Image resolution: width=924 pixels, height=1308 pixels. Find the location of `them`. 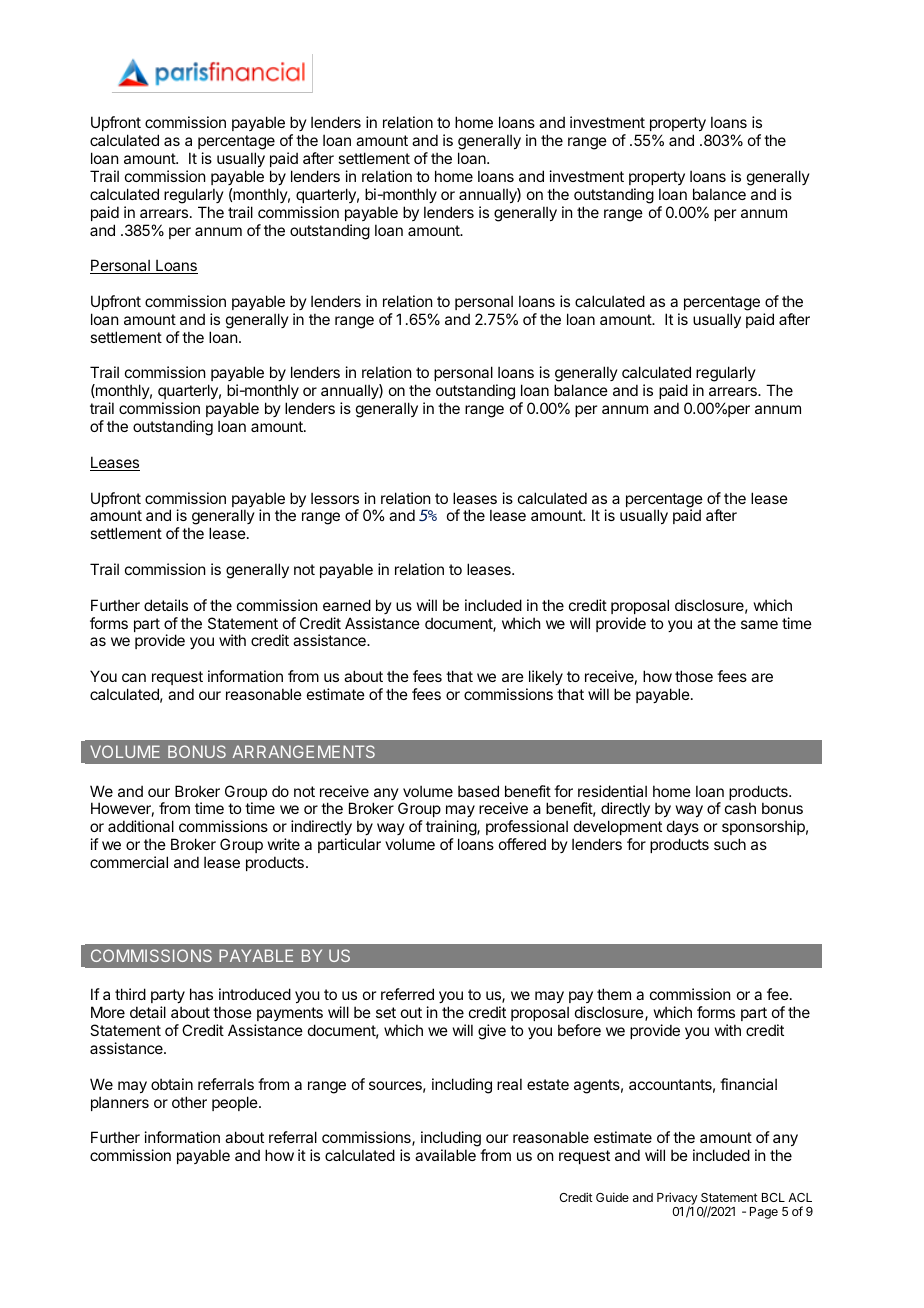

them is located at coordinates (614, 994).
